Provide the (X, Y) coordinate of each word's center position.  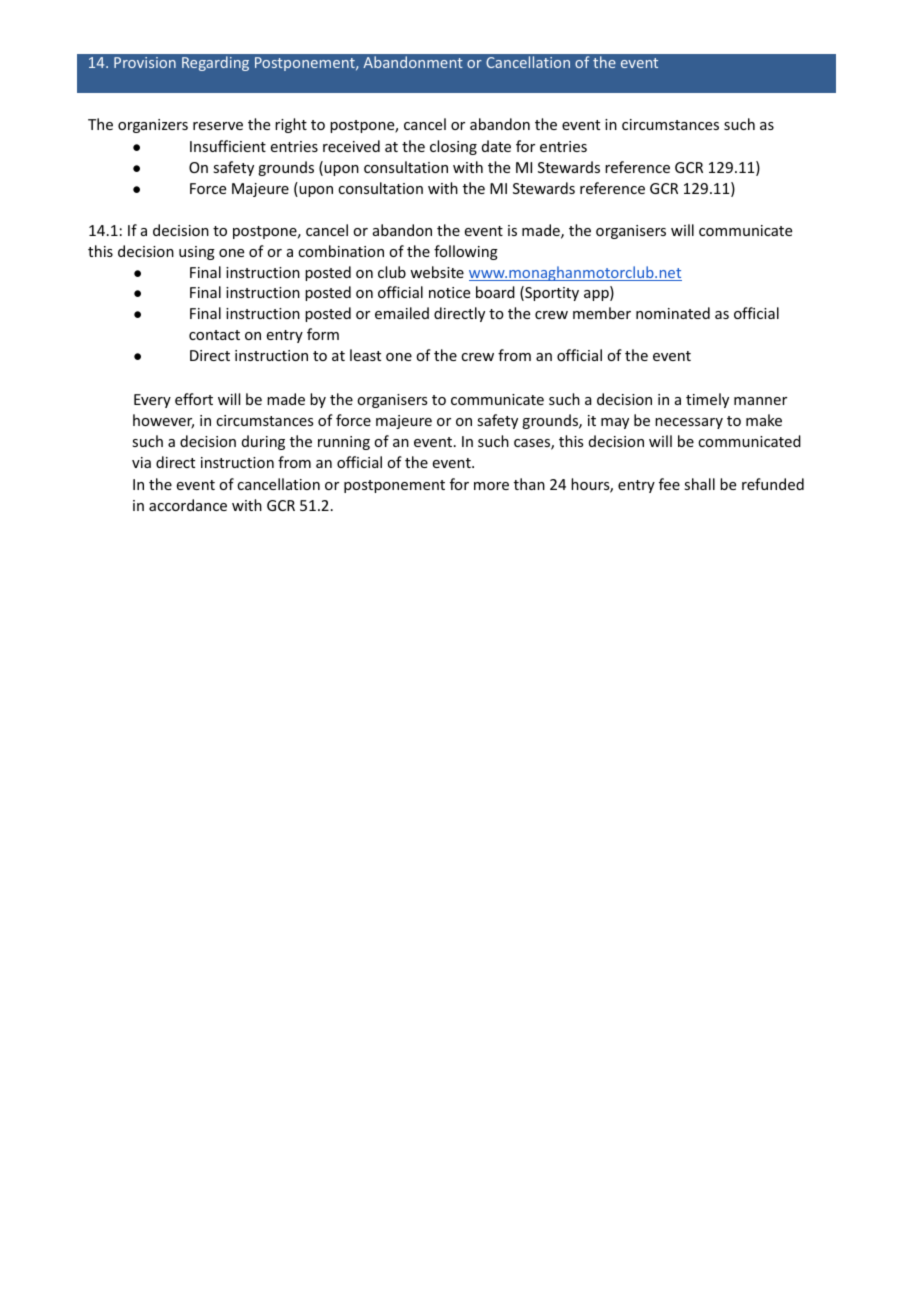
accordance (188, 505)
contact (214, 335)
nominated (673, 313)
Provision (145, 62)
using (197, 253)
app (597, 295)
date (496, 146)
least (365, 355)
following (466, 252)
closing (453, 147)
